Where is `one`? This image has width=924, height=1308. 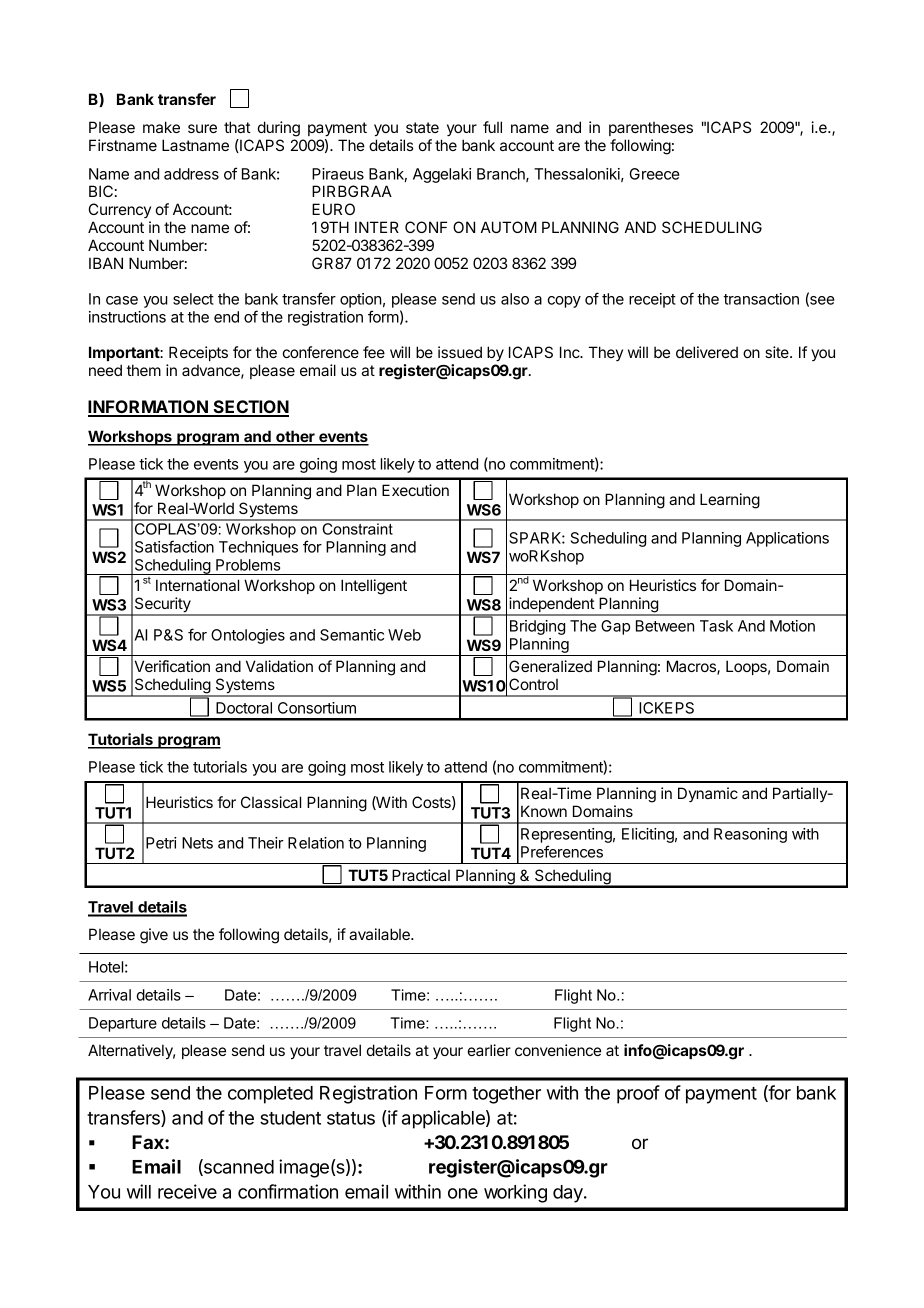
one is located at coordinates (463, 1193).
